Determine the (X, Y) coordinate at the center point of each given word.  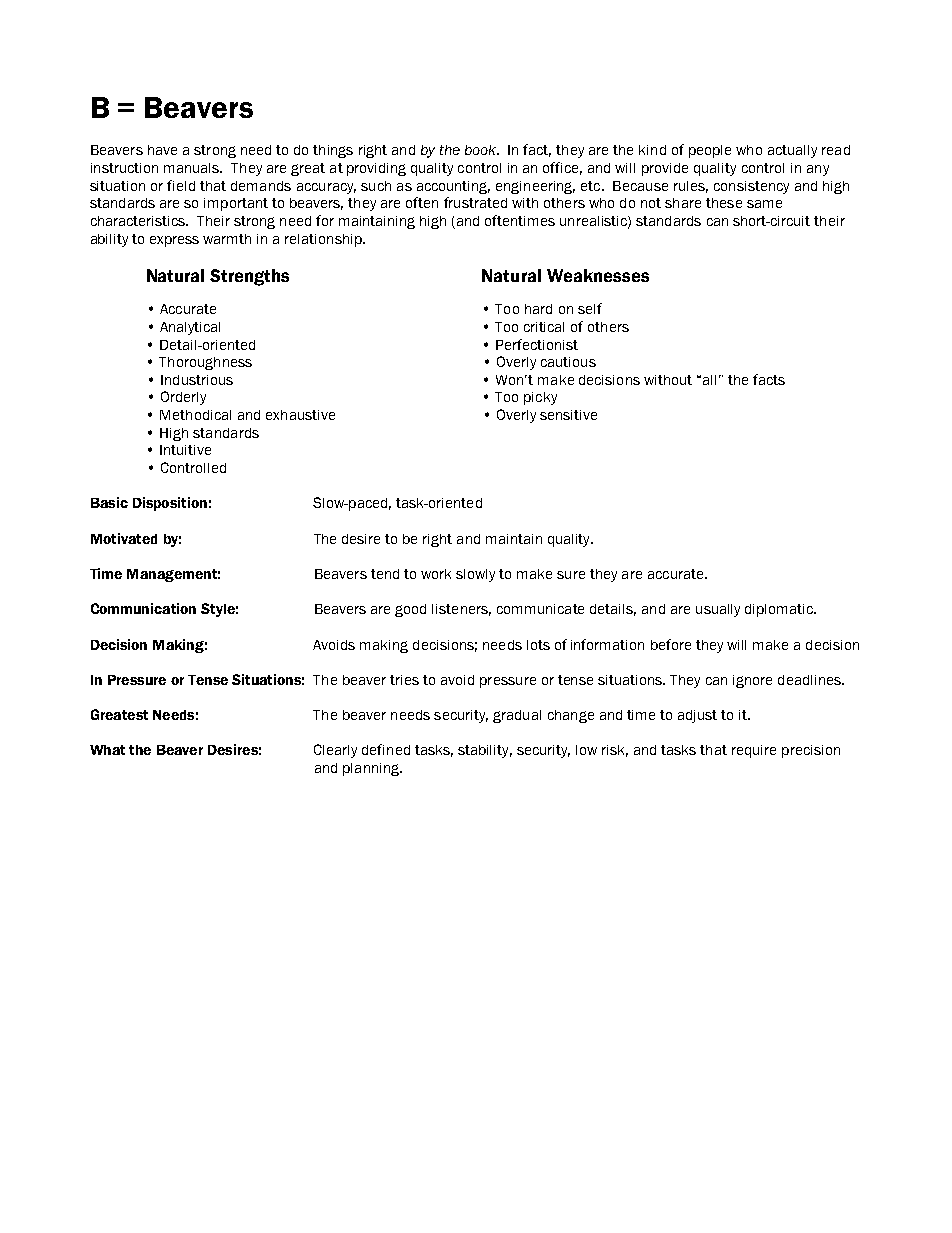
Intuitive (185, 450)
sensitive (568, 415)
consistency (751, 187)
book (482, 150)
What (107, 750)
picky (540, 398)
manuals (193, 168)
